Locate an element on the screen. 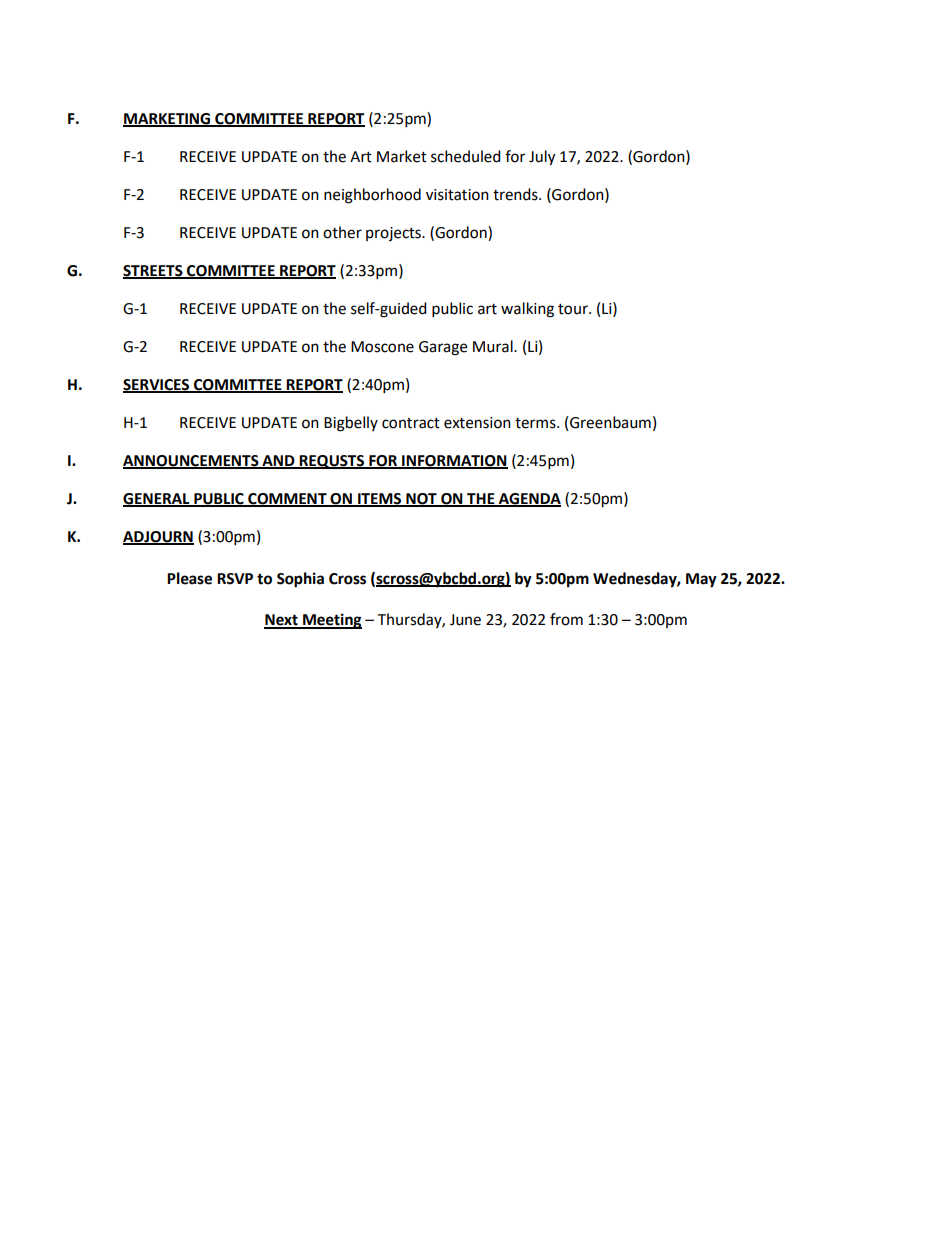  RSVP is located at coordinates (235, 579).
